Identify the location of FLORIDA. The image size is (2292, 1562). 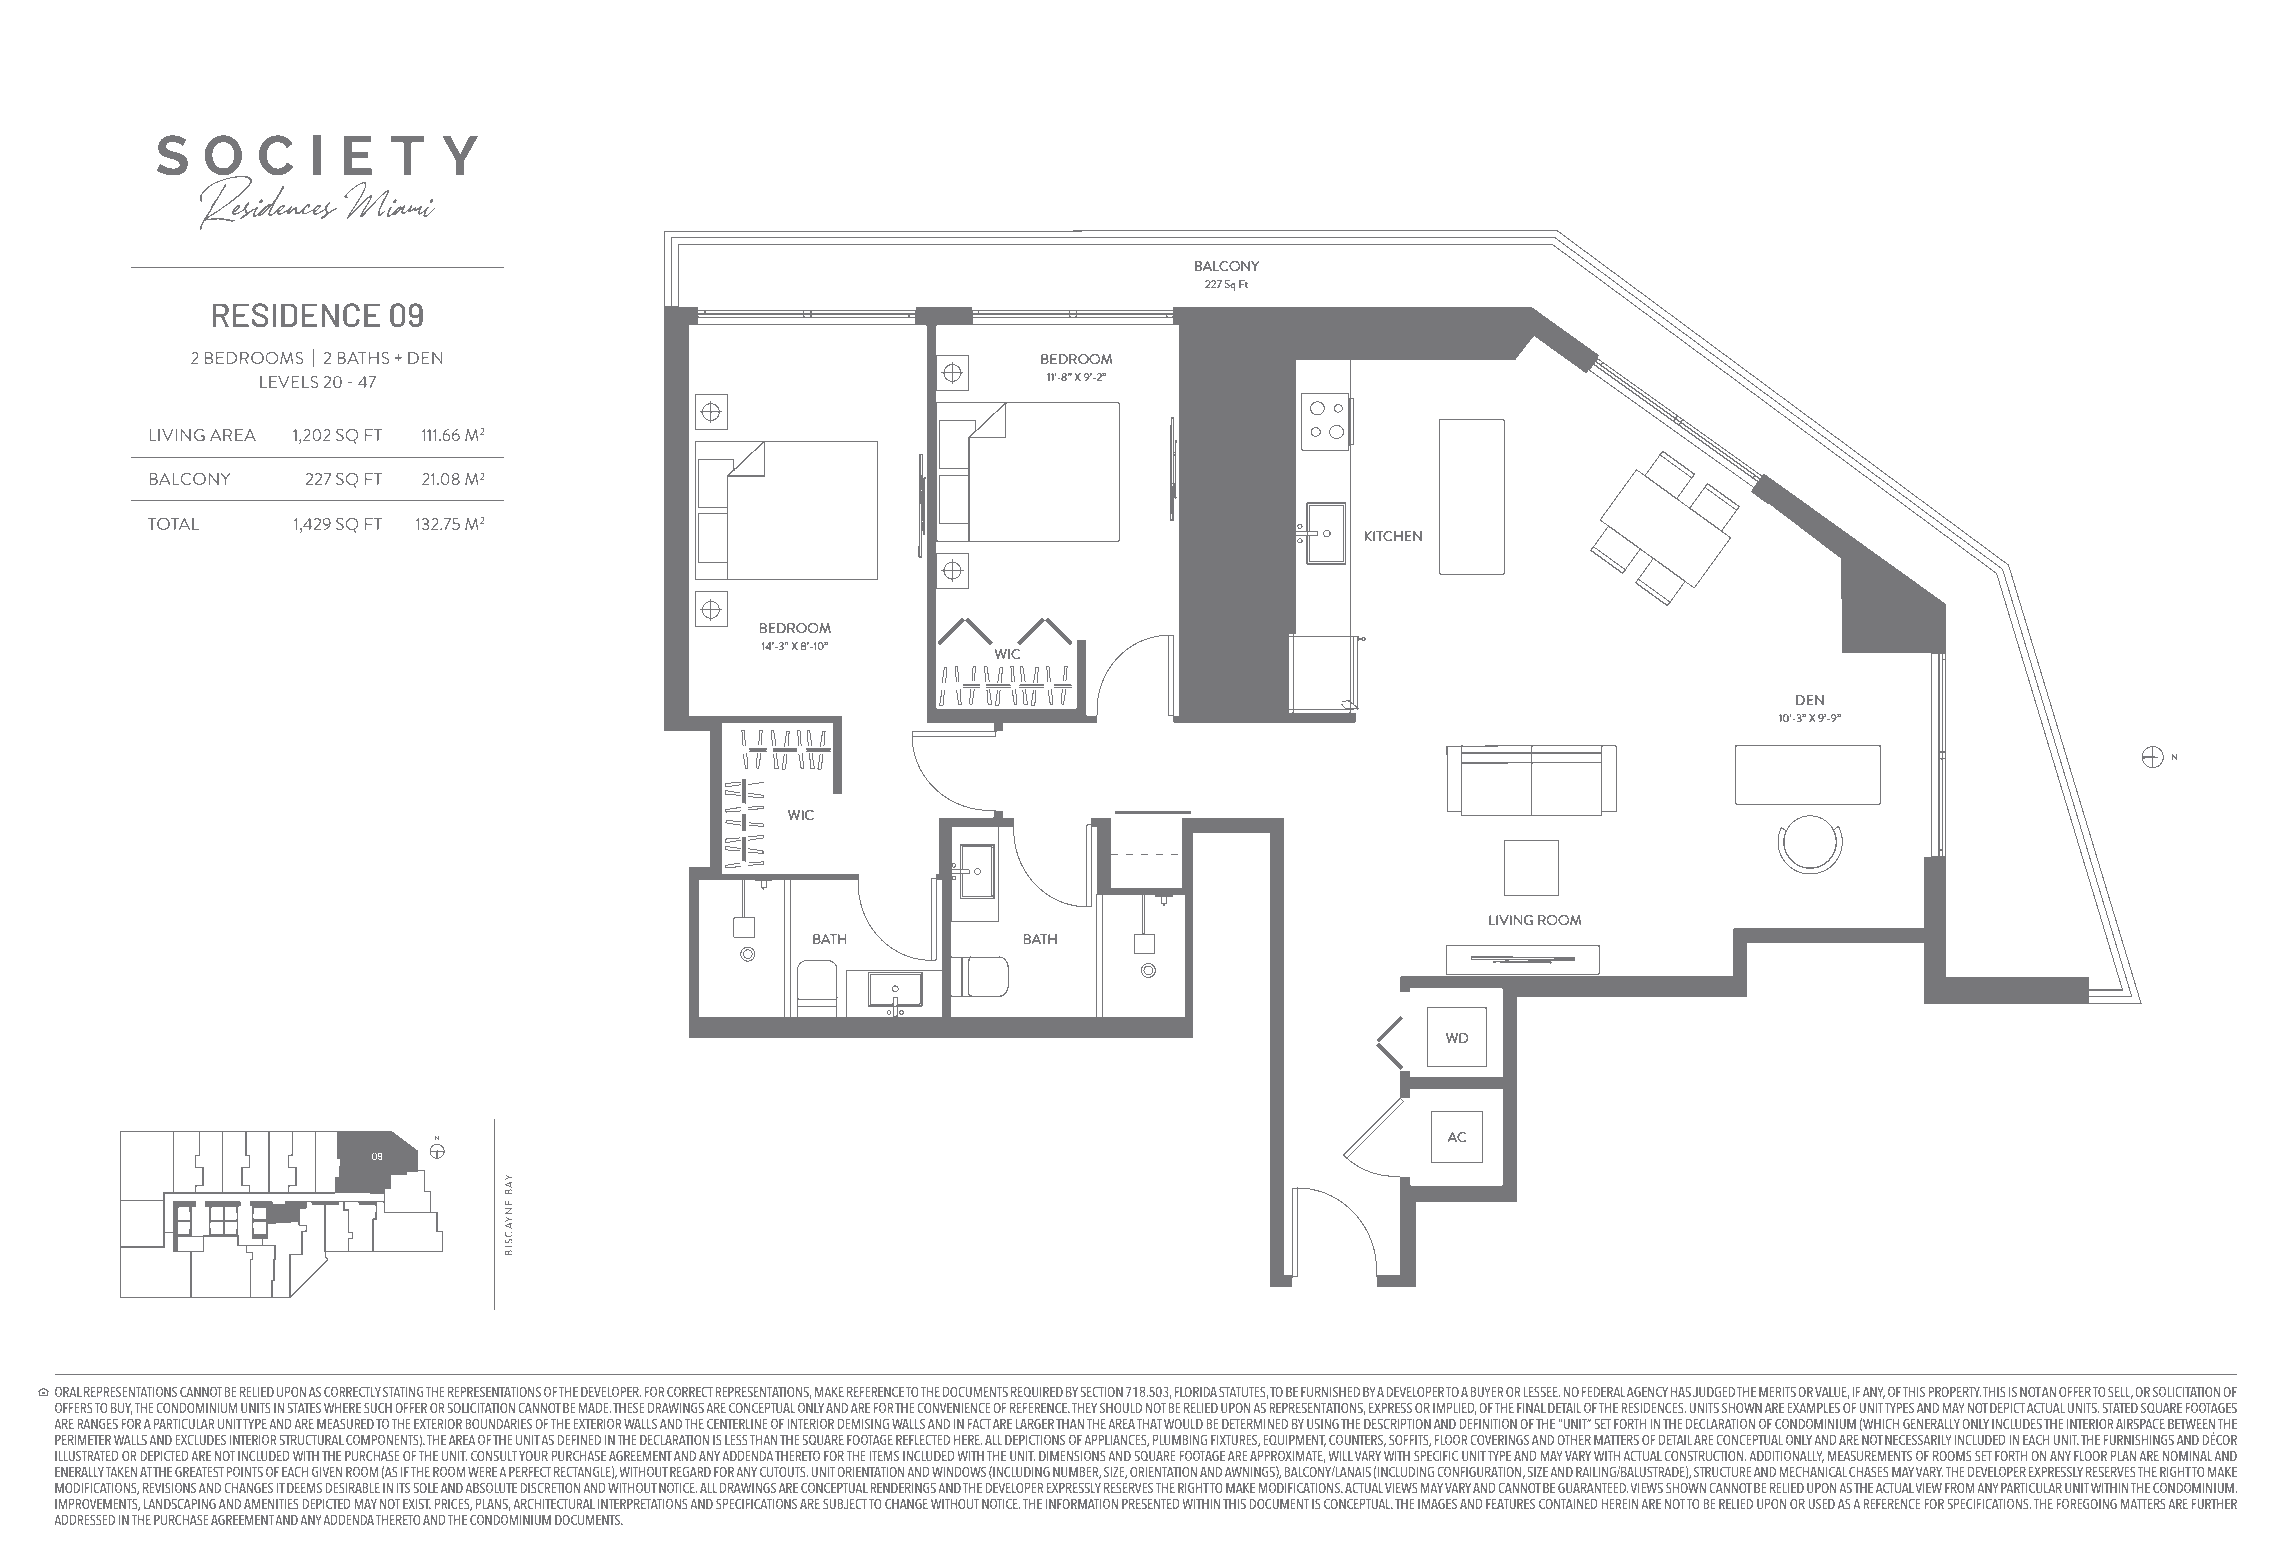
(1196, 1391).
